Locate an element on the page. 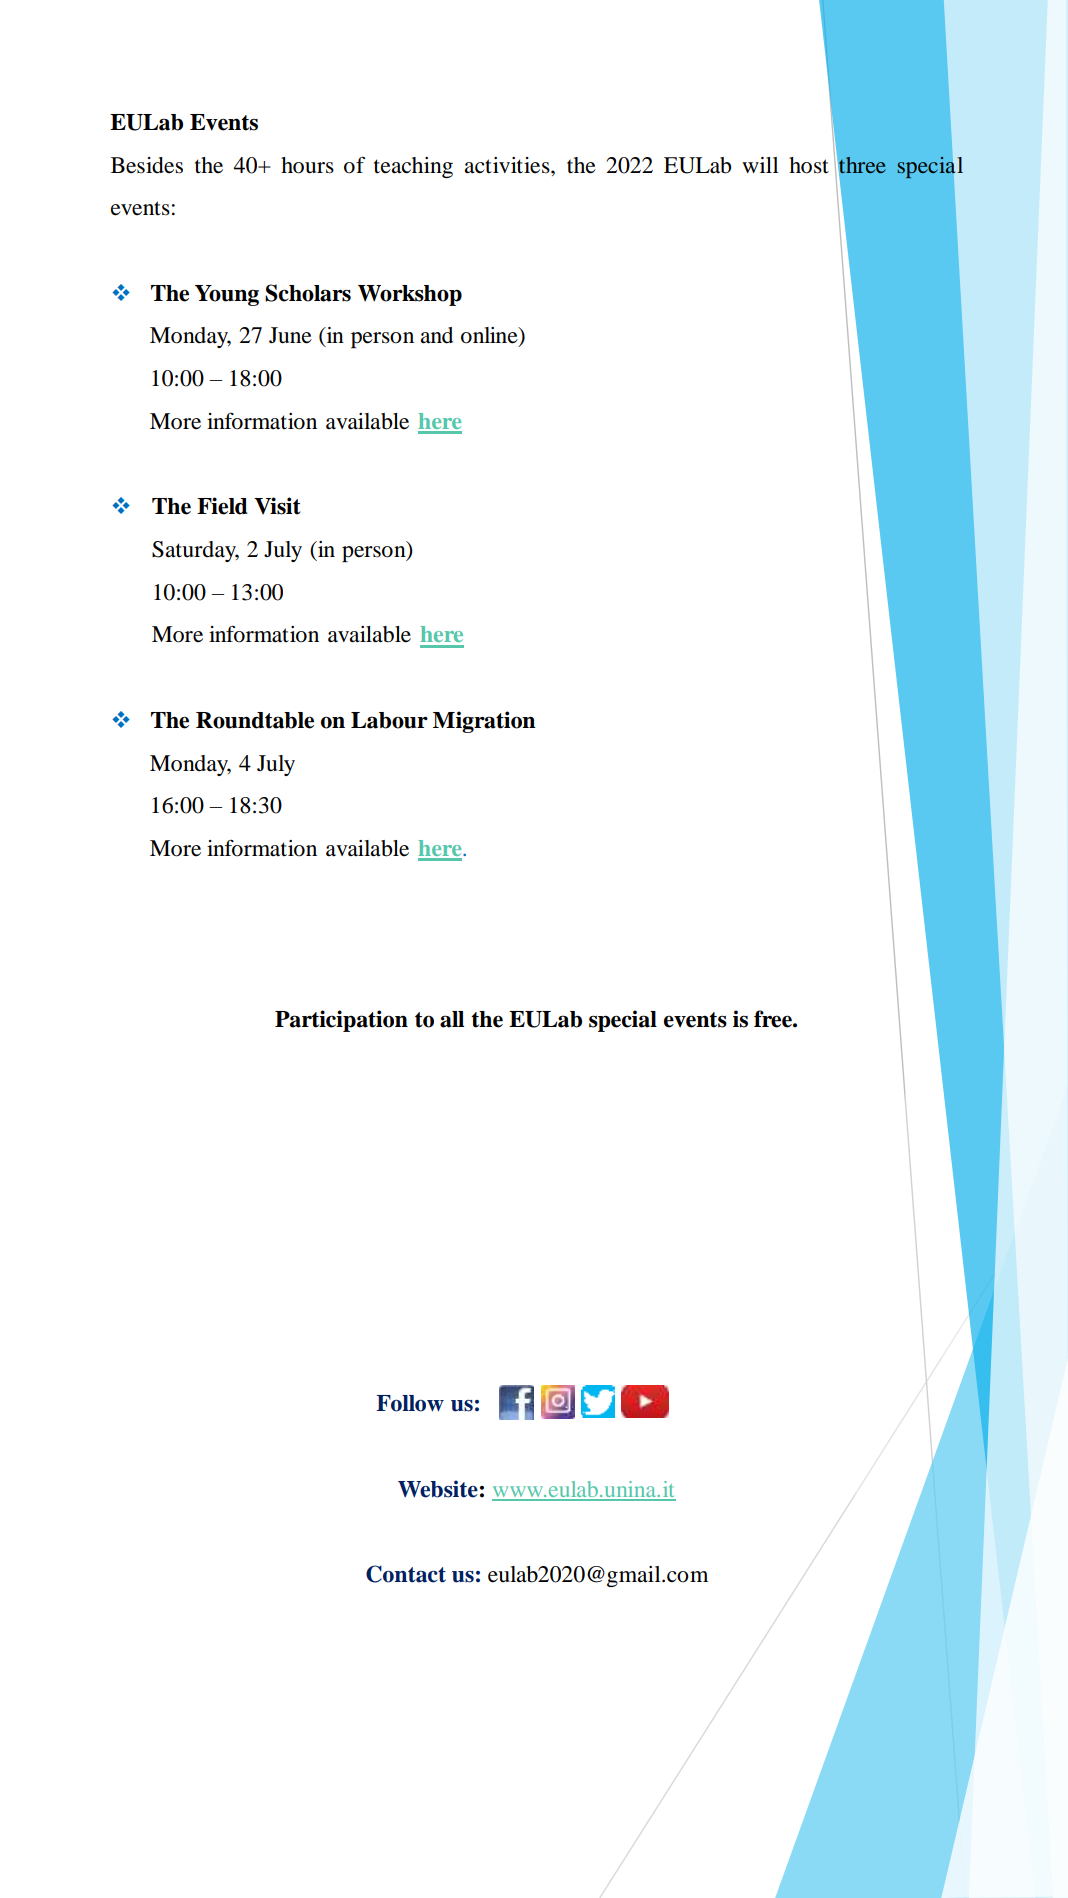 The image size is (1068, 1898). Roundtable is located at coordinates (255, 720).
